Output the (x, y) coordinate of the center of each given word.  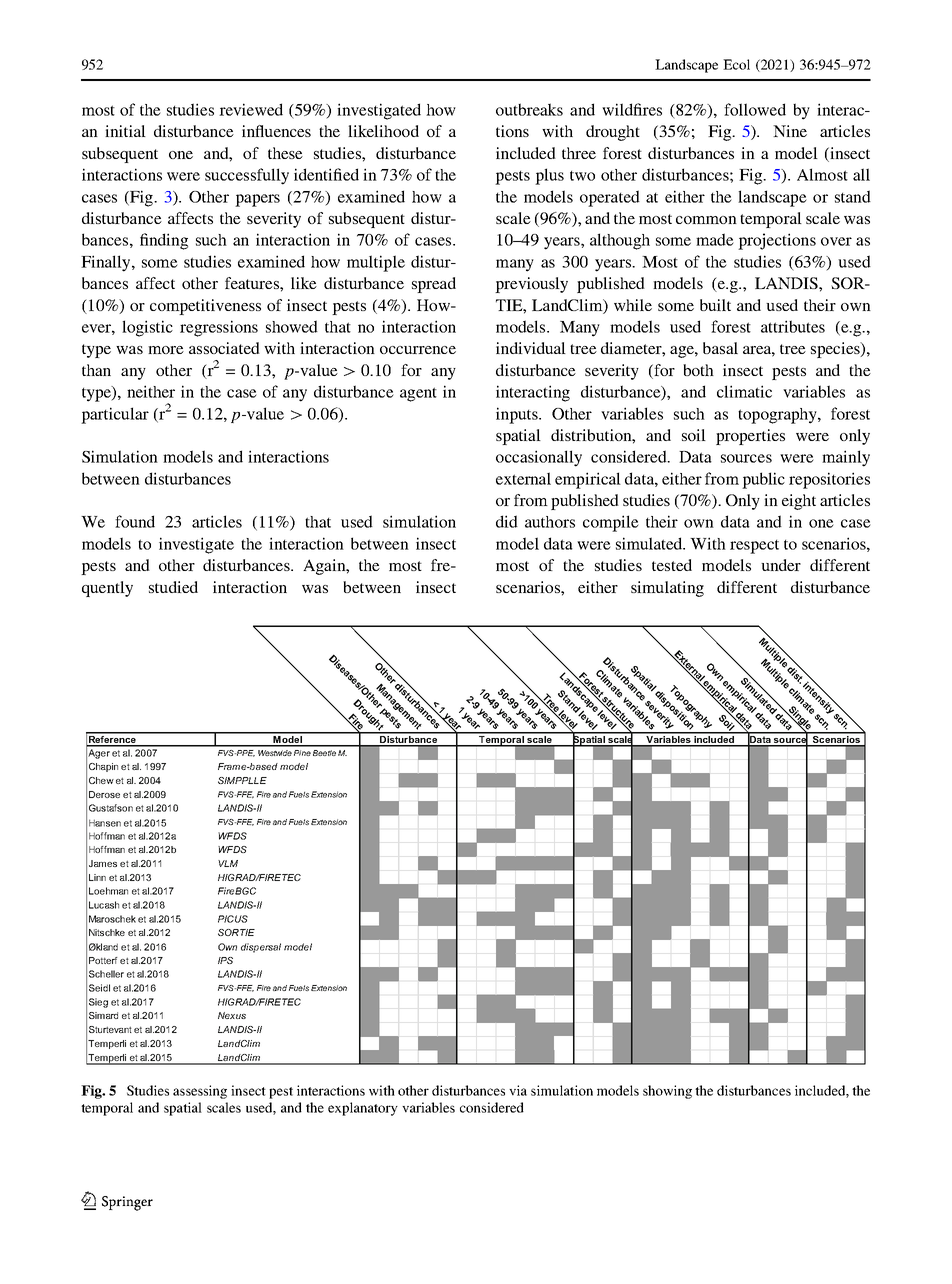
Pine (302, 753)
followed (755, 109)
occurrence (418, 350)
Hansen (105, 823)
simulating (667, 589)
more (166, 350)
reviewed (251, 109)
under (781, 565)
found (135, 521)
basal (720, 348)
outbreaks (529, 109)
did (507, 521)
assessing (200, 1092)
